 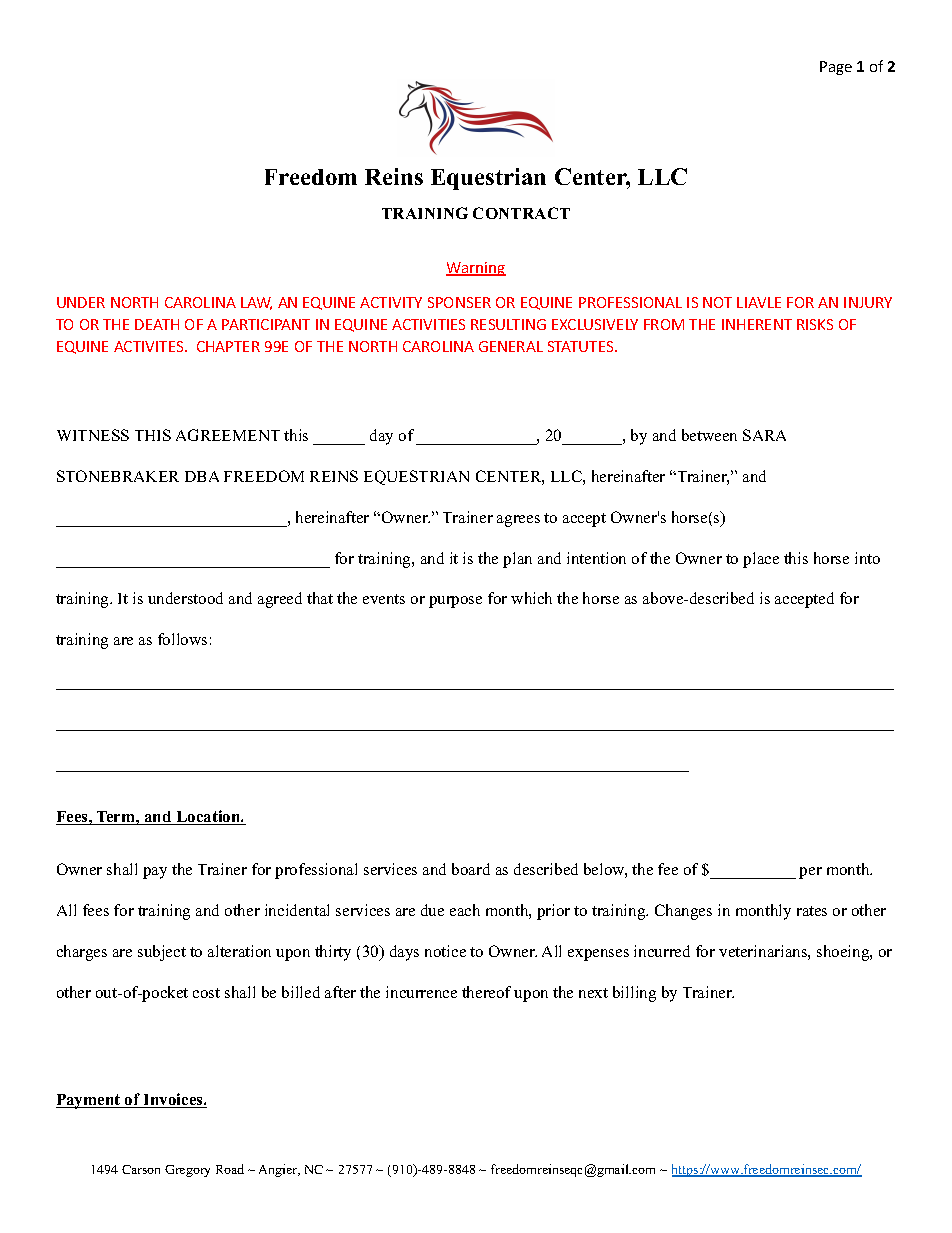 What do you see at coordinates (297, 910) in the screenshot?
I see `incidental` at bounding box center [297, 910].
